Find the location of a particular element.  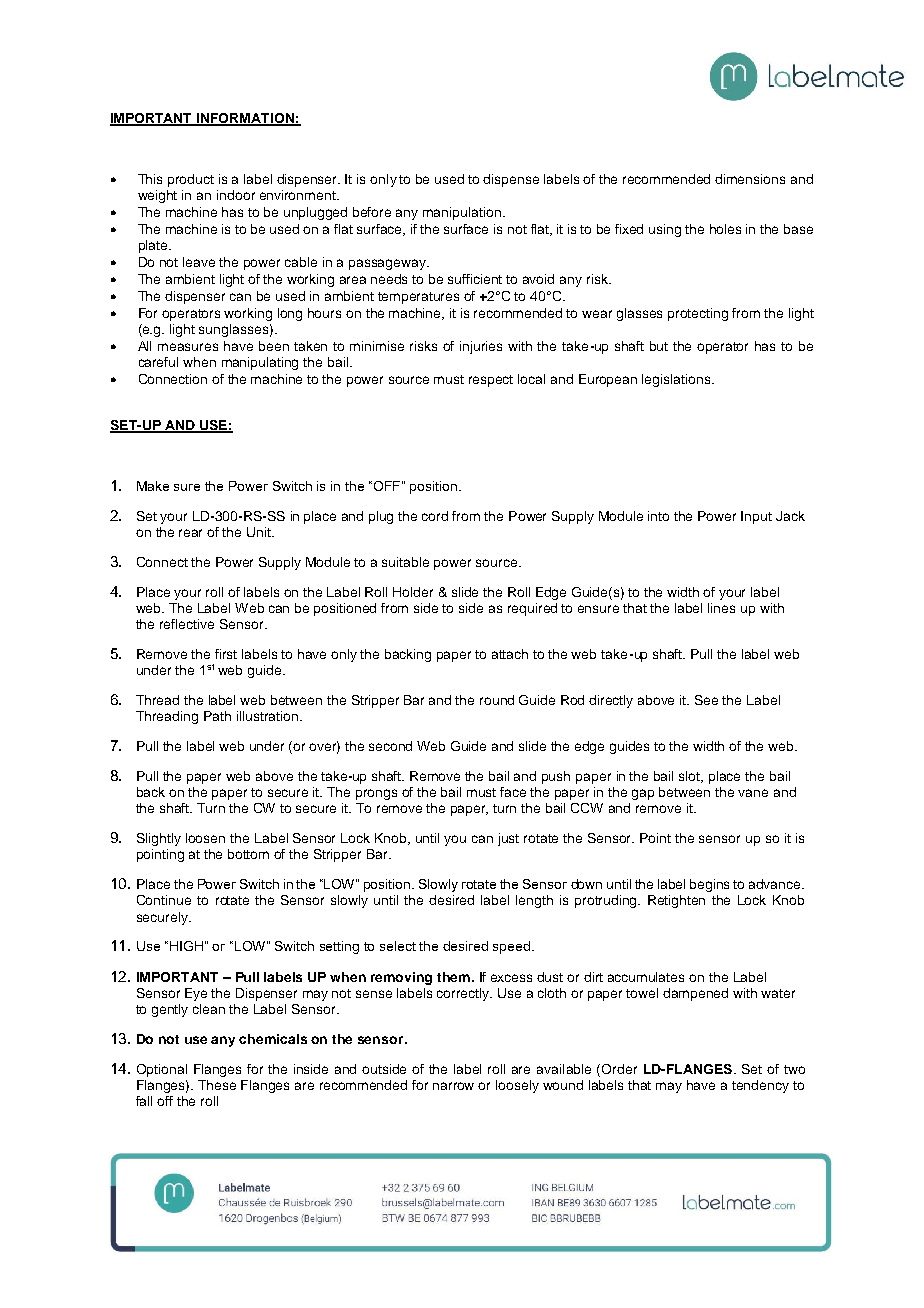

indoor is located at coordinates (236, 195).
